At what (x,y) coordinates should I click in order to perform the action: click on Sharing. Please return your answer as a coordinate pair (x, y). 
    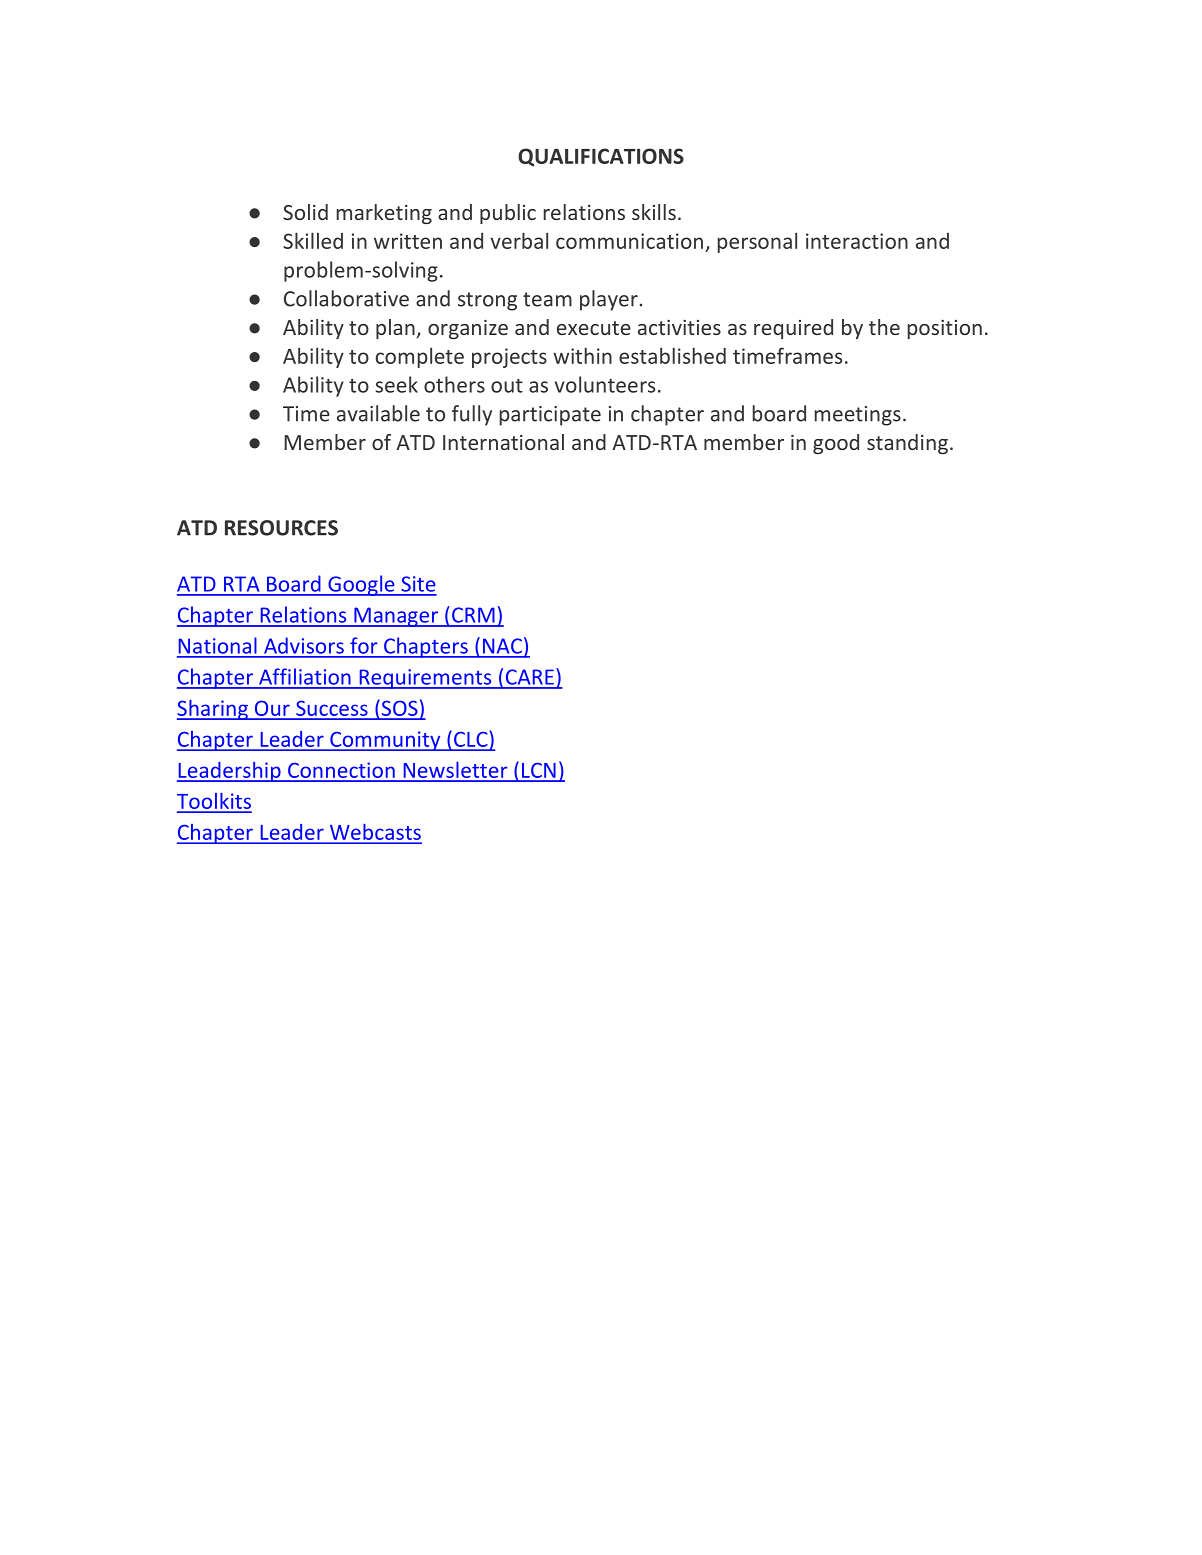
    Looking at the image, I should click on (213, 710).
